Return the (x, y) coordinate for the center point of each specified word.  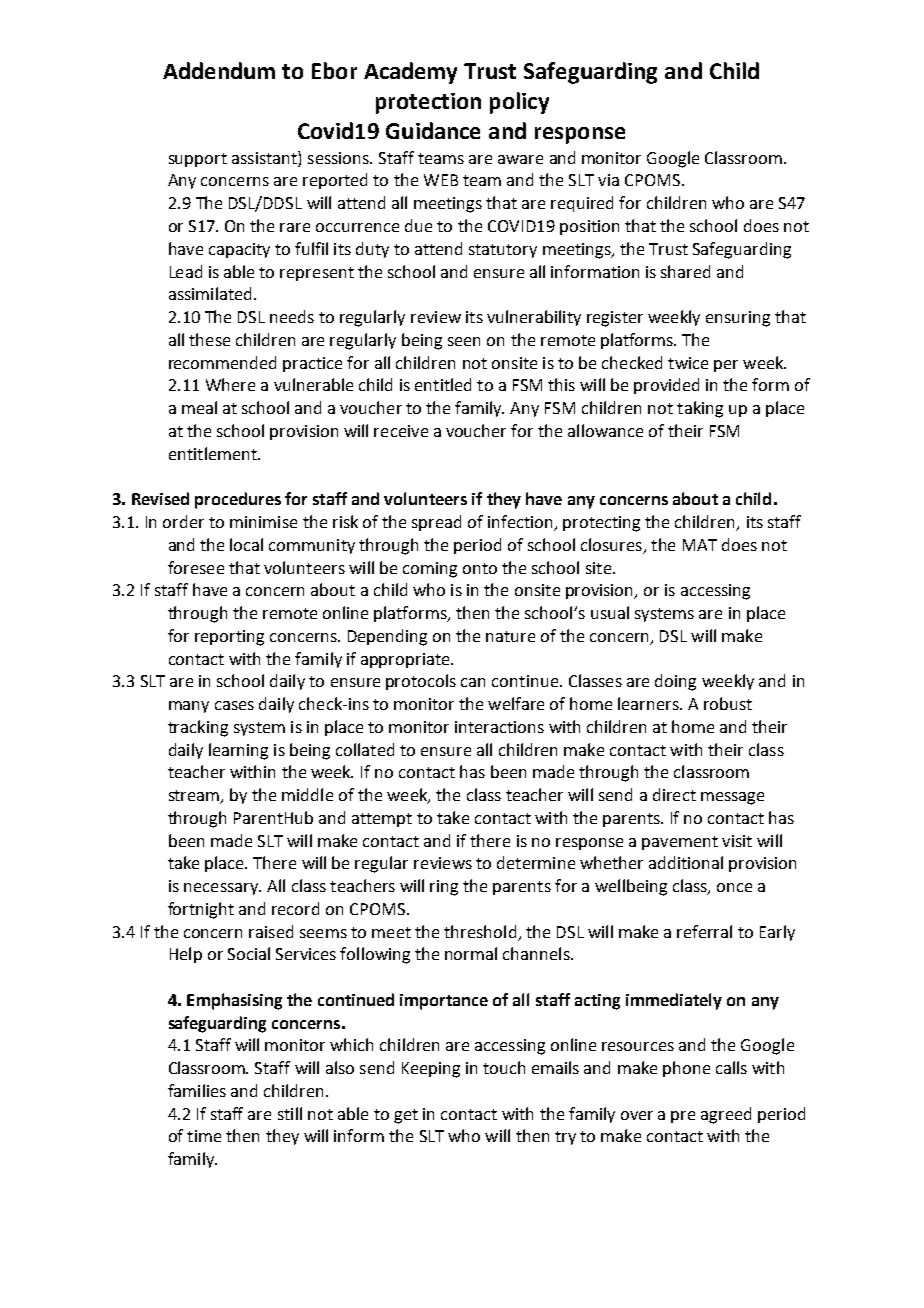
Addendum (219, 70)
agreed (726, 1115)
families (197, 1090)
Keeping (431, 1070)
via (608, 180)
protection (428, 103)
